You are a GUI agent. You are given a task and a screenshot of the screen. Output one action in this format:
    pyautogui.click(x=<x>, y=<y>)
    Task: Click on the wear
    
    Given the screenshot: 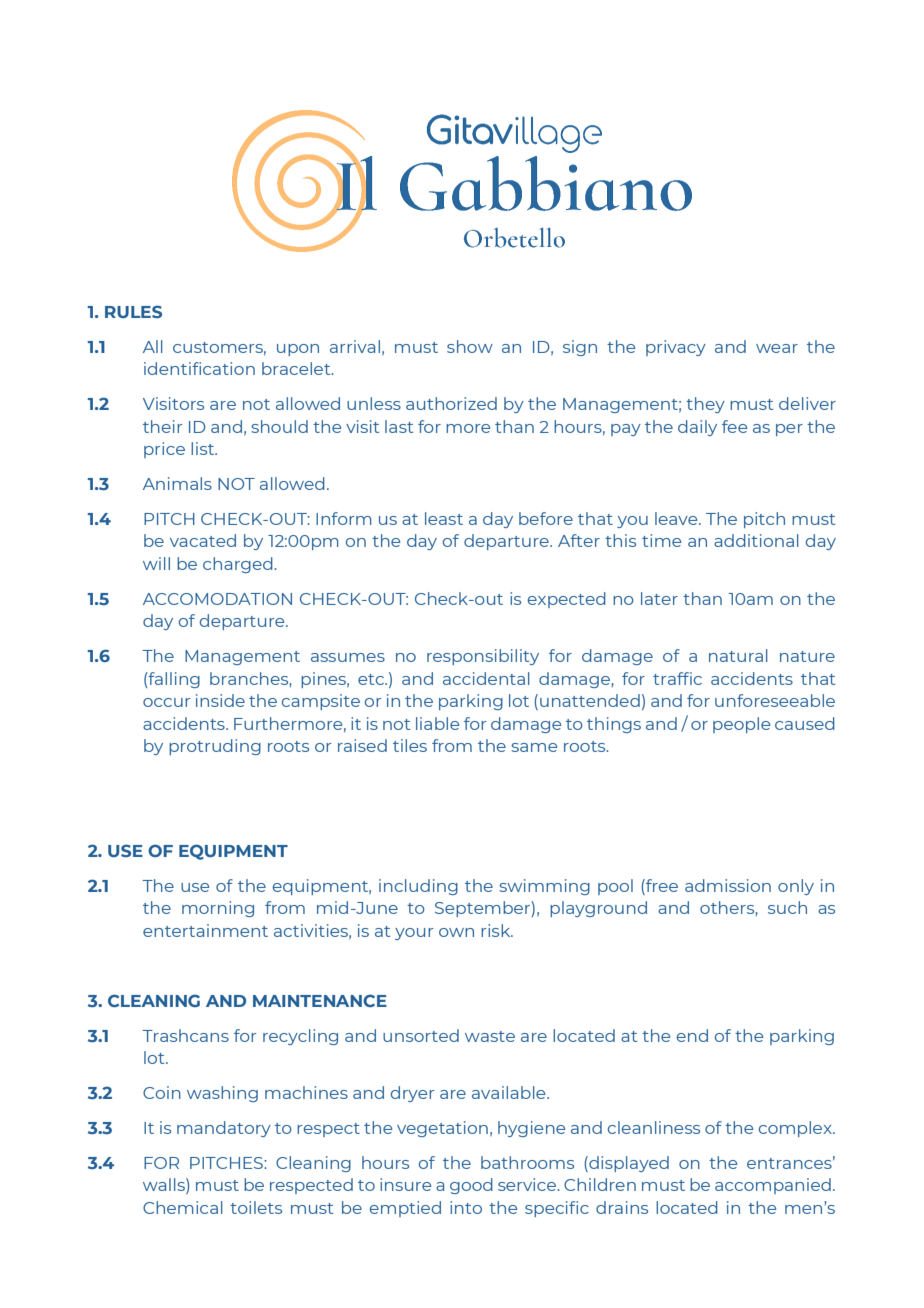 What is the action you would take?
    pyautogui.click(x=777, y=348)
